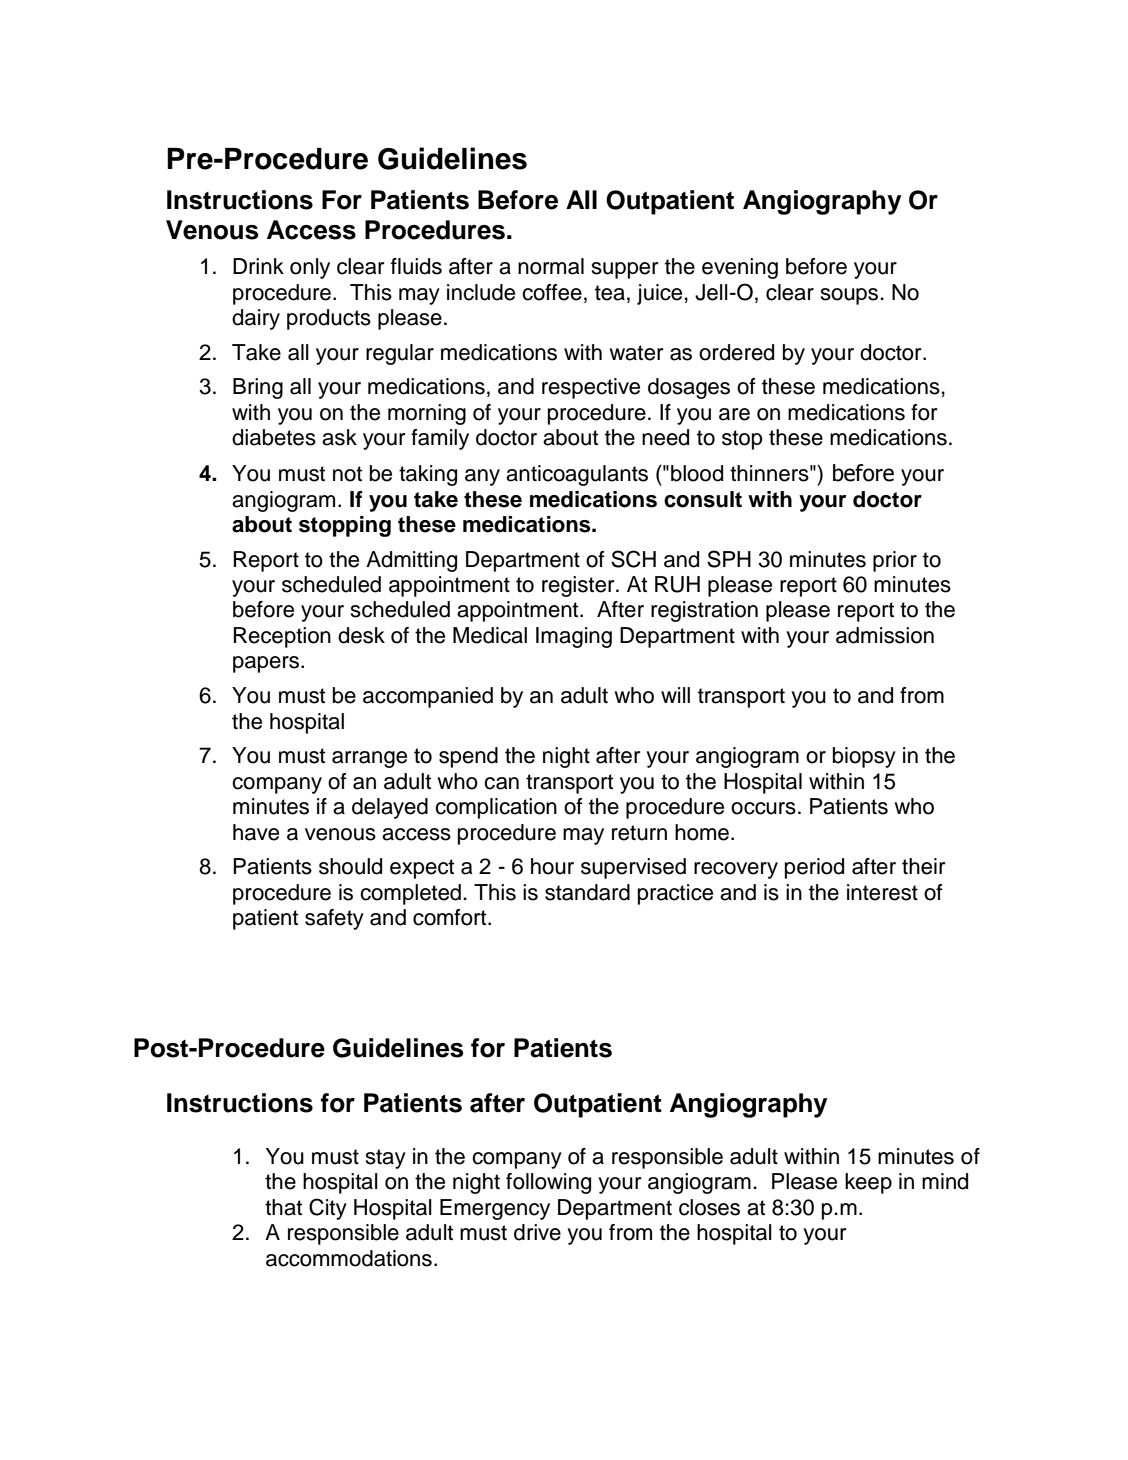 This page has height=1460, width=1128. What do you see at coordinates (537, 1232) in the page?
I see `drive` at bounding box center [537, 1232].
